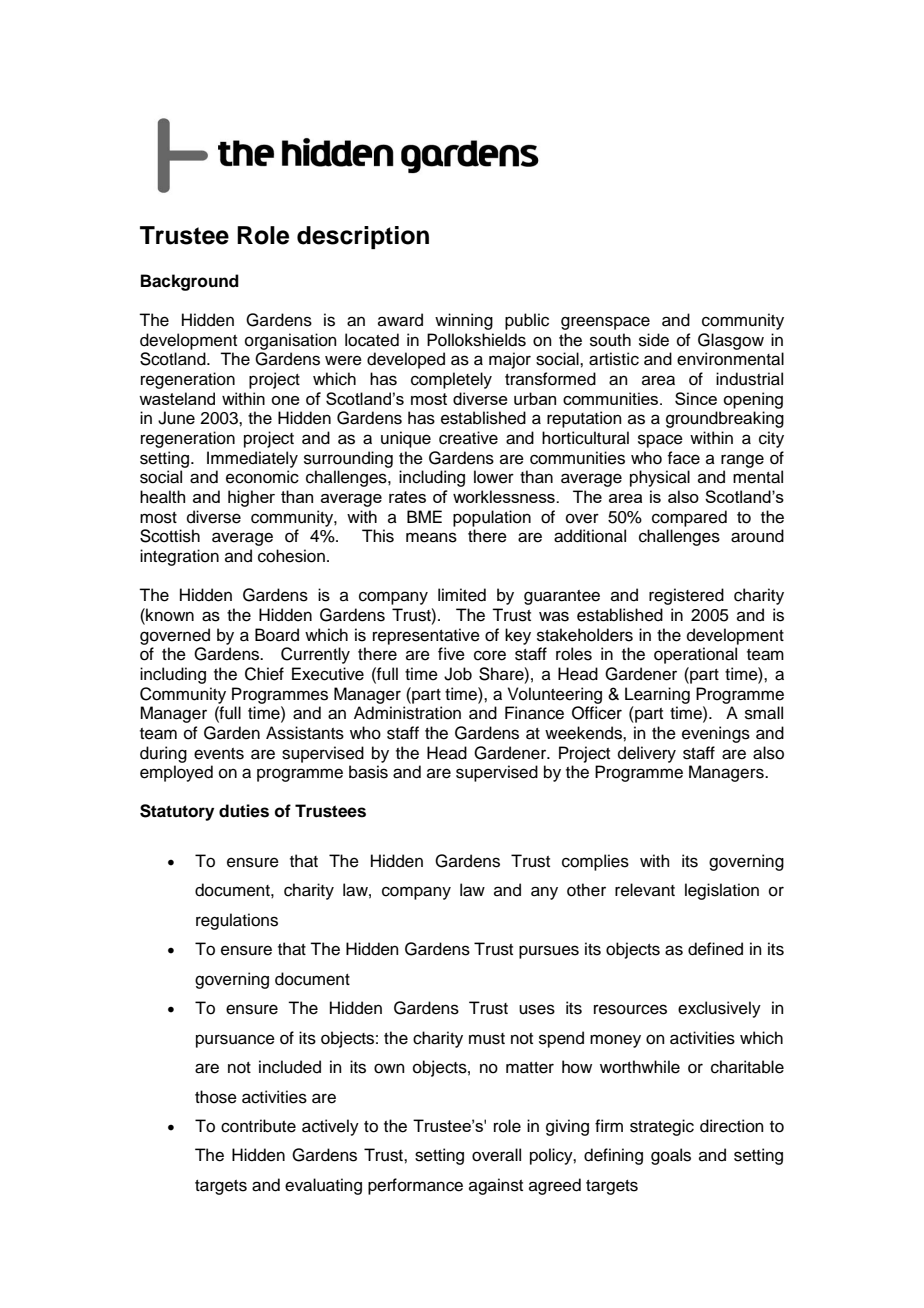  I want to click on Background, so click(190, 282).
